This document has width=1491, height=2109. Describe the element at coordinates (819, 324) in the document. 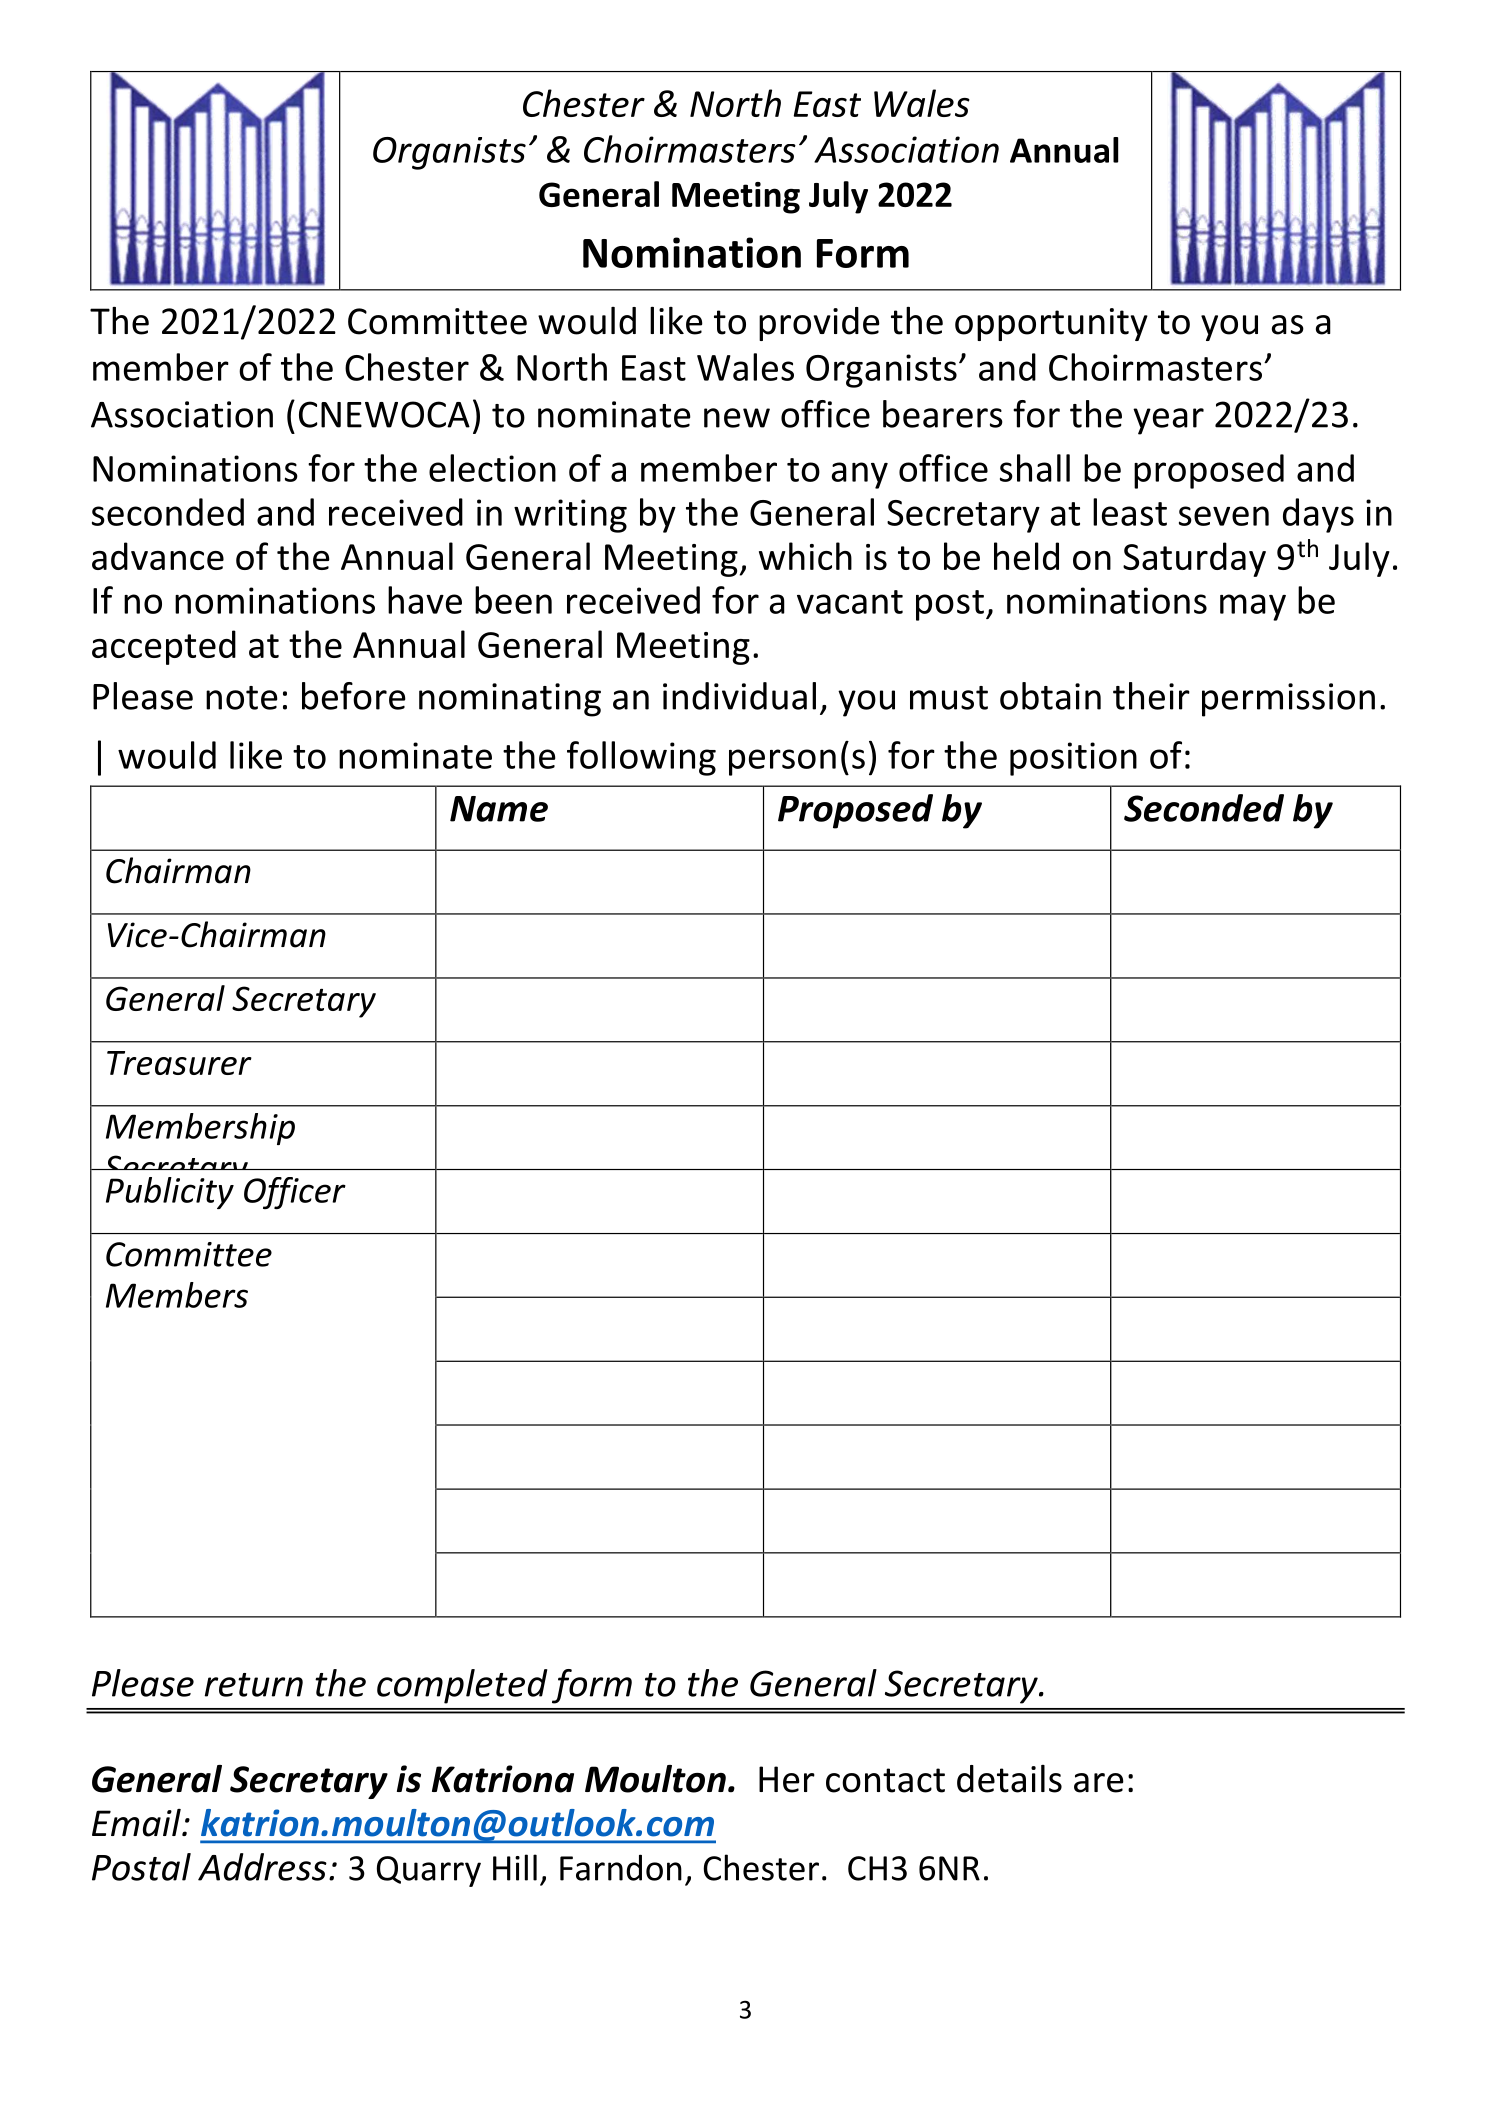

I see `provide` at that location.
